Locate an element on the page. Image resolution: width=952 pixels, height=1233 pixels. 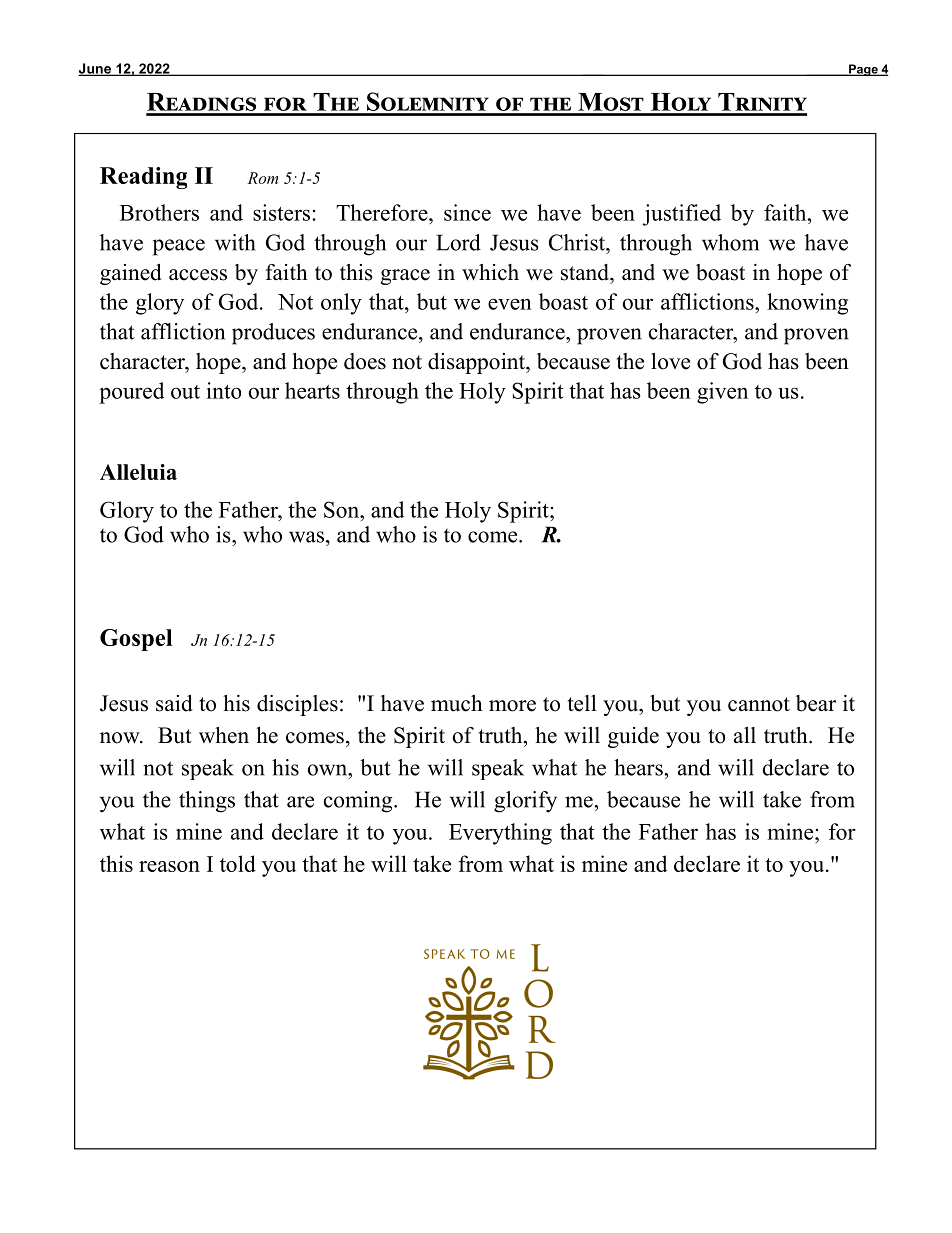
which is located at coordinates (490, 272).
